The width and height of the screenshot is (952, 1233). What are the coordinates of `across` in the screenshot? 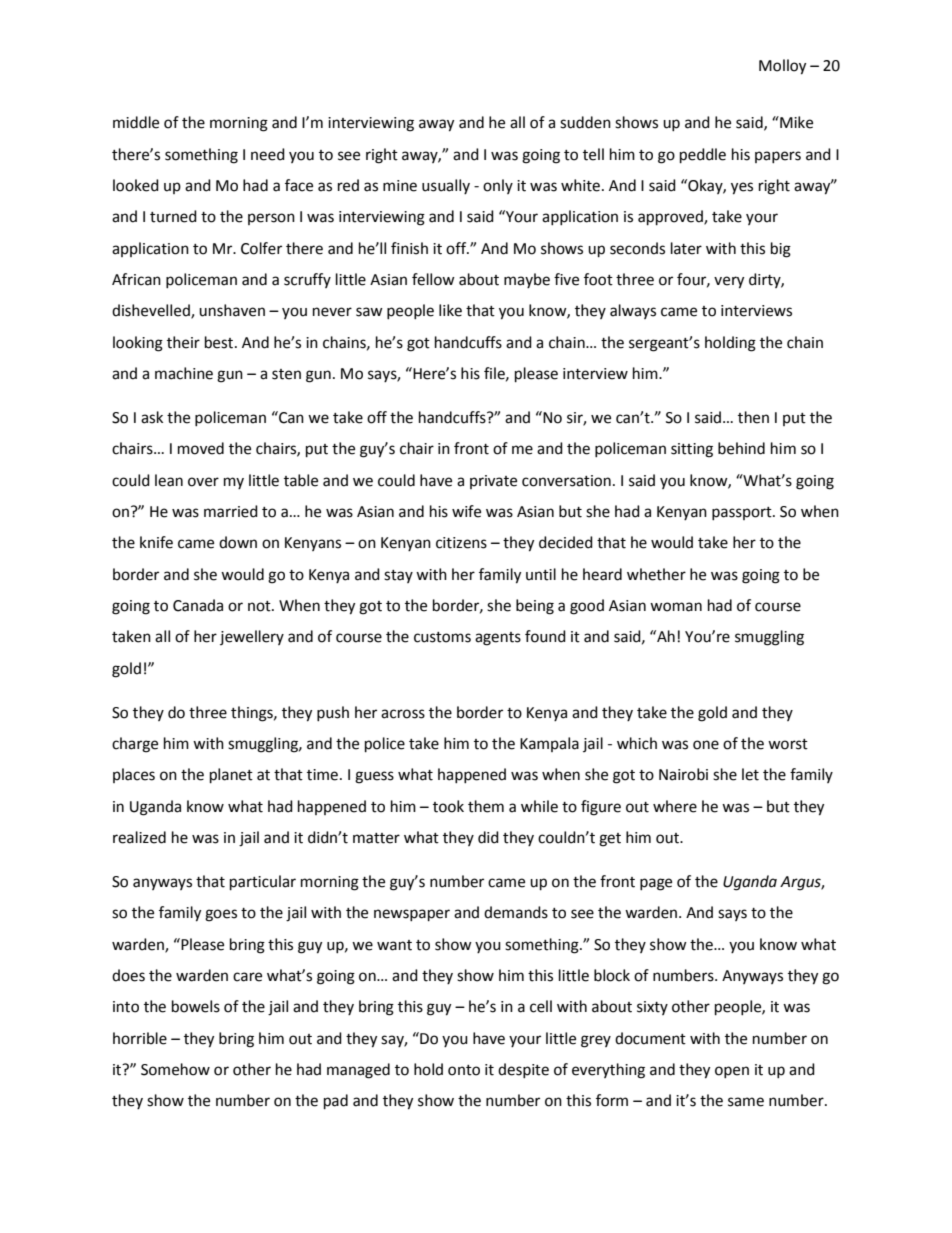 It's located at (403, 714).
